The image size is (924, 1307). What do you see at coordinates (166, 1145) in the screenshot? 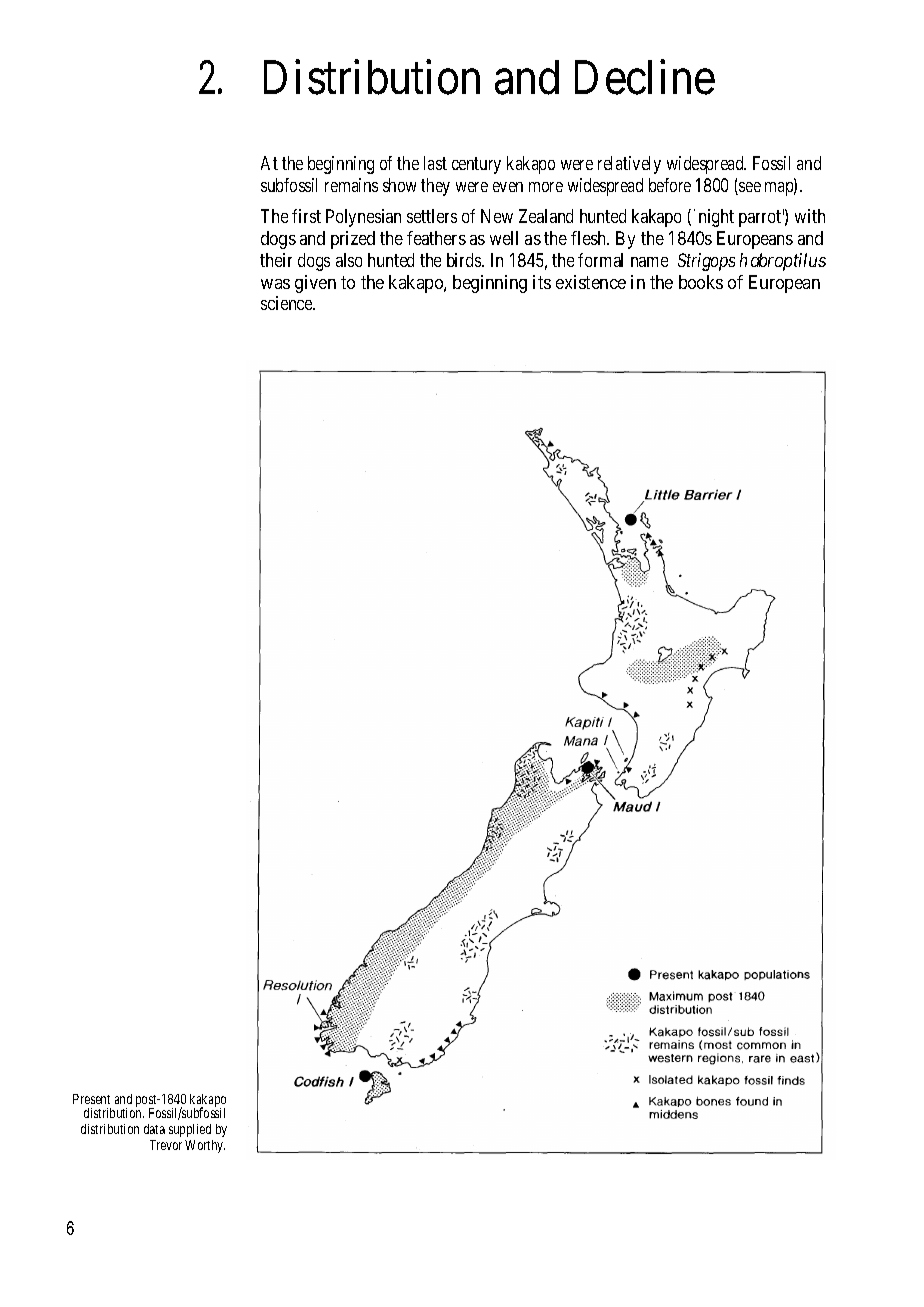
I see `Trevor` at bounding box center [166, 1145].
